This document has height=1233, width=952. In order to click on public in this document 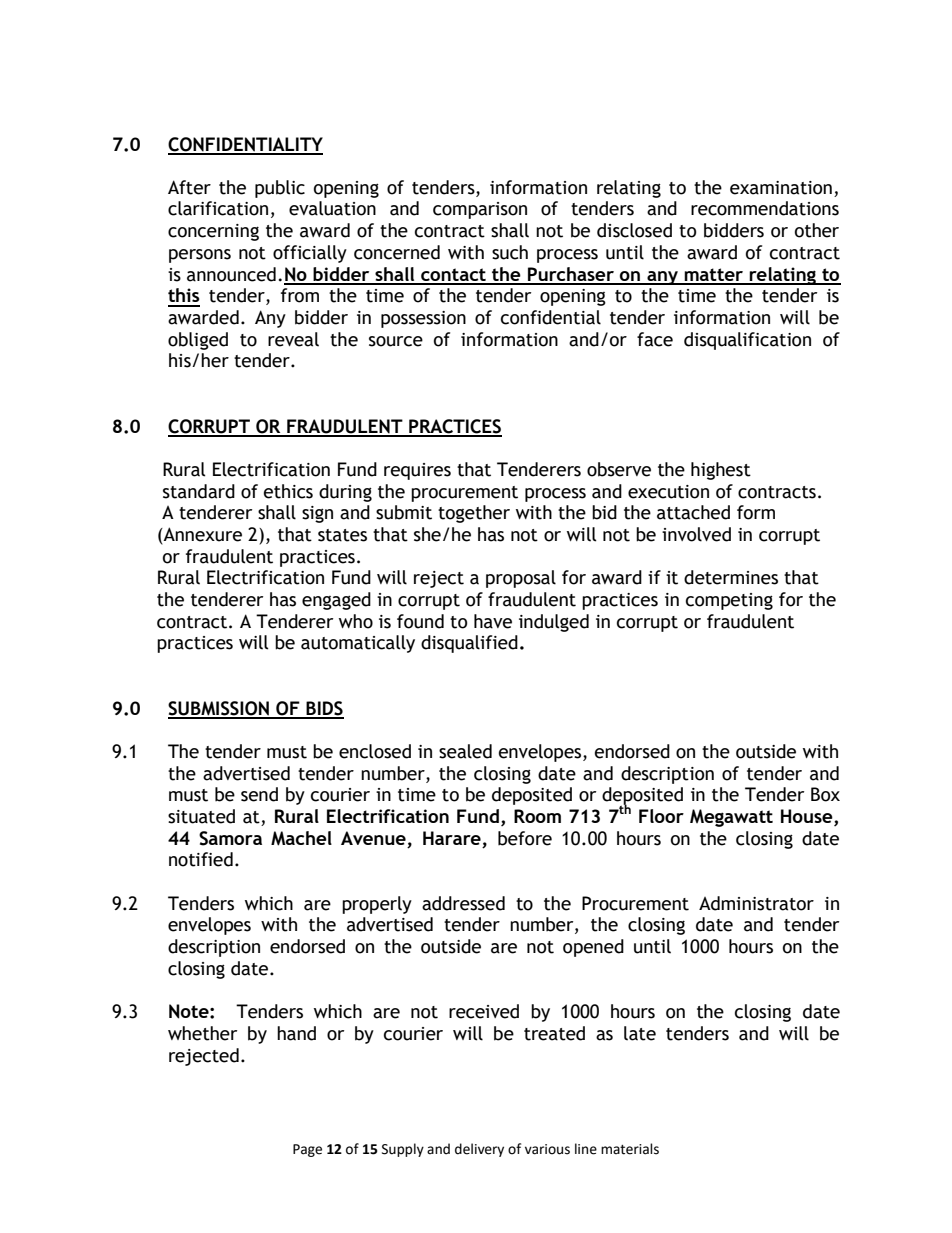, I will do `click(280, 189)`.
